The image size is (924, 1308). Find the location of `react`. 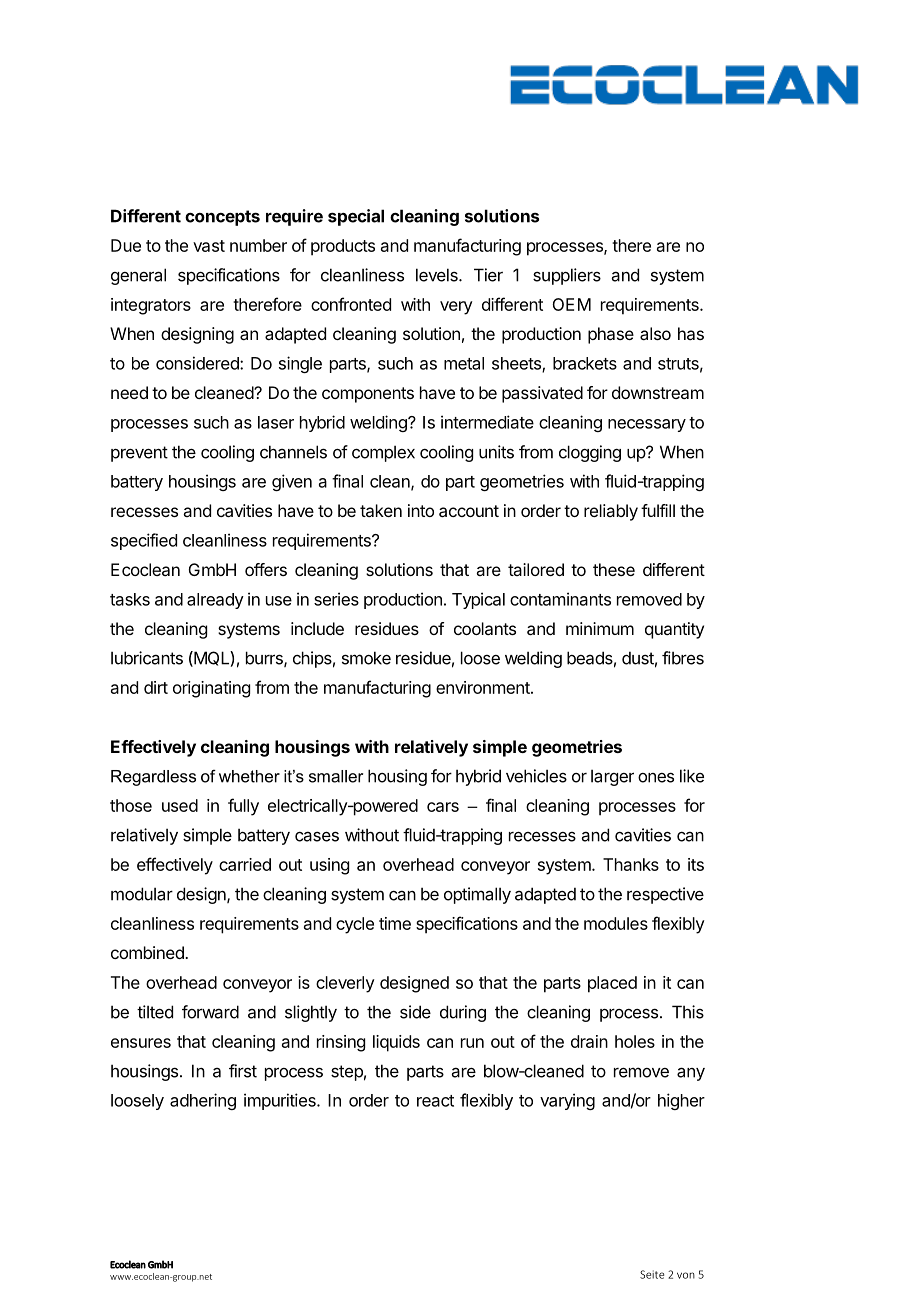

react is located at coordinates (435, 1101).
